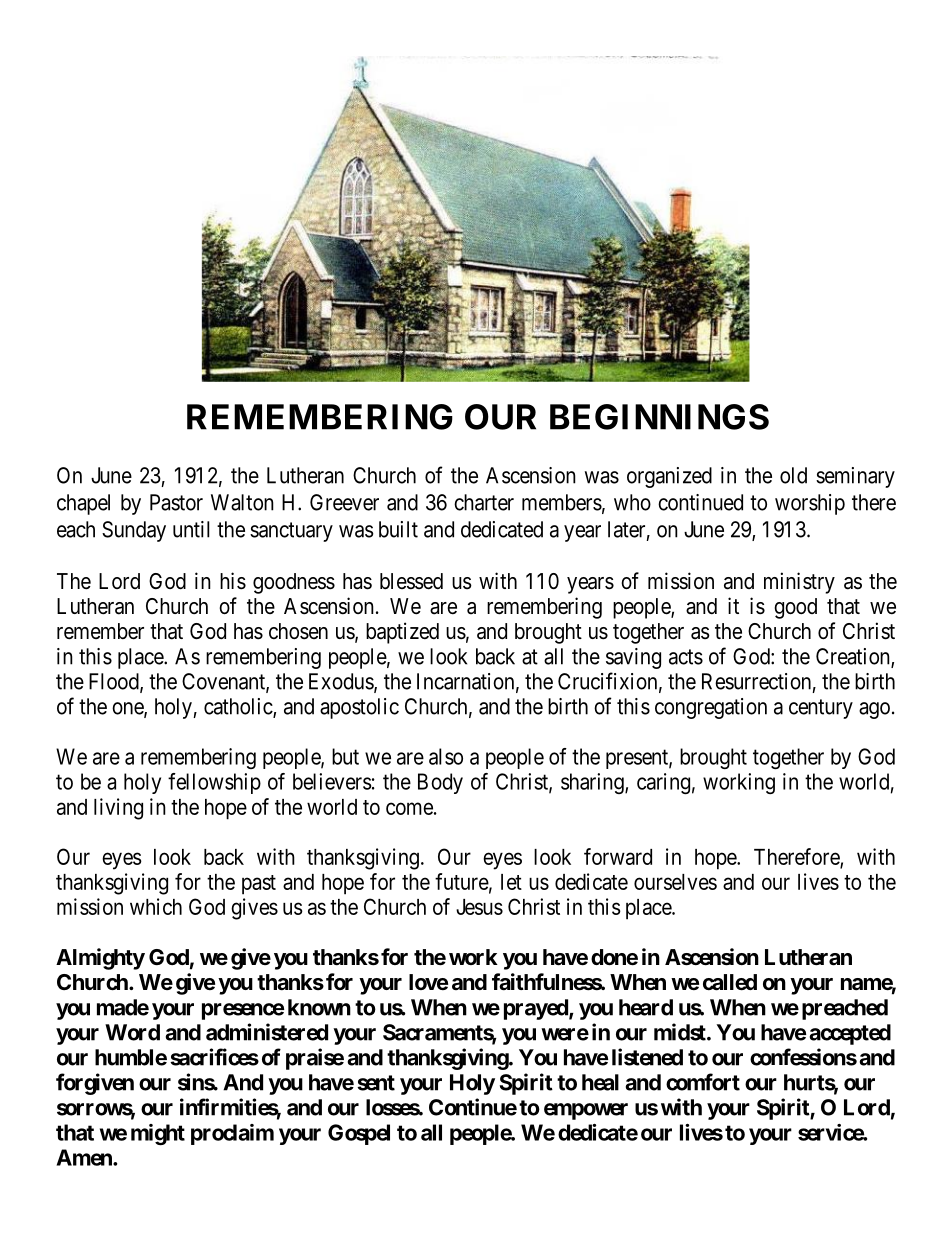  I want to click on called, so click(730, 982).
